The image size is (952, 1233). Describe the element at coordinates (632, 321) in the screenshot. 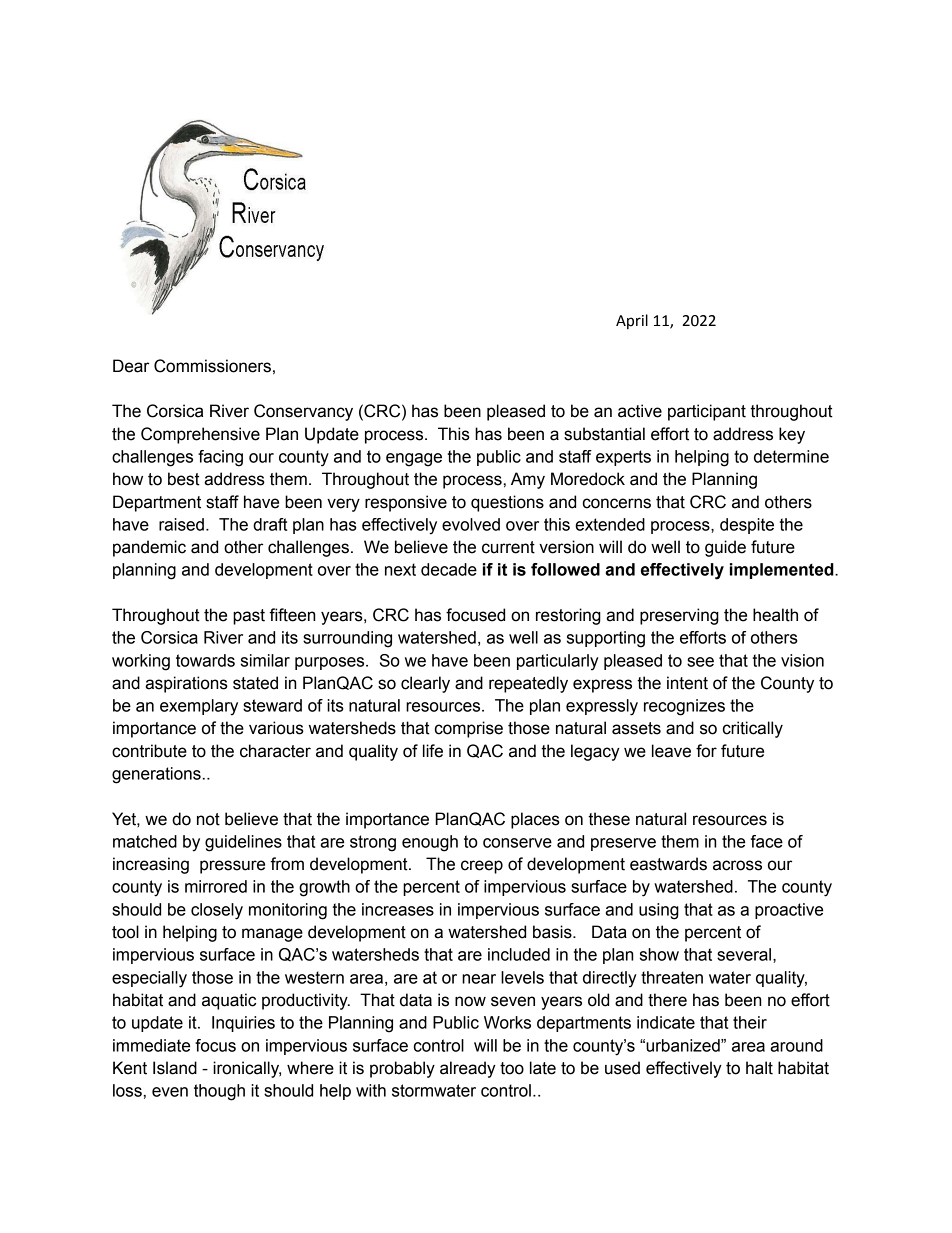

I see `April` at that location.
